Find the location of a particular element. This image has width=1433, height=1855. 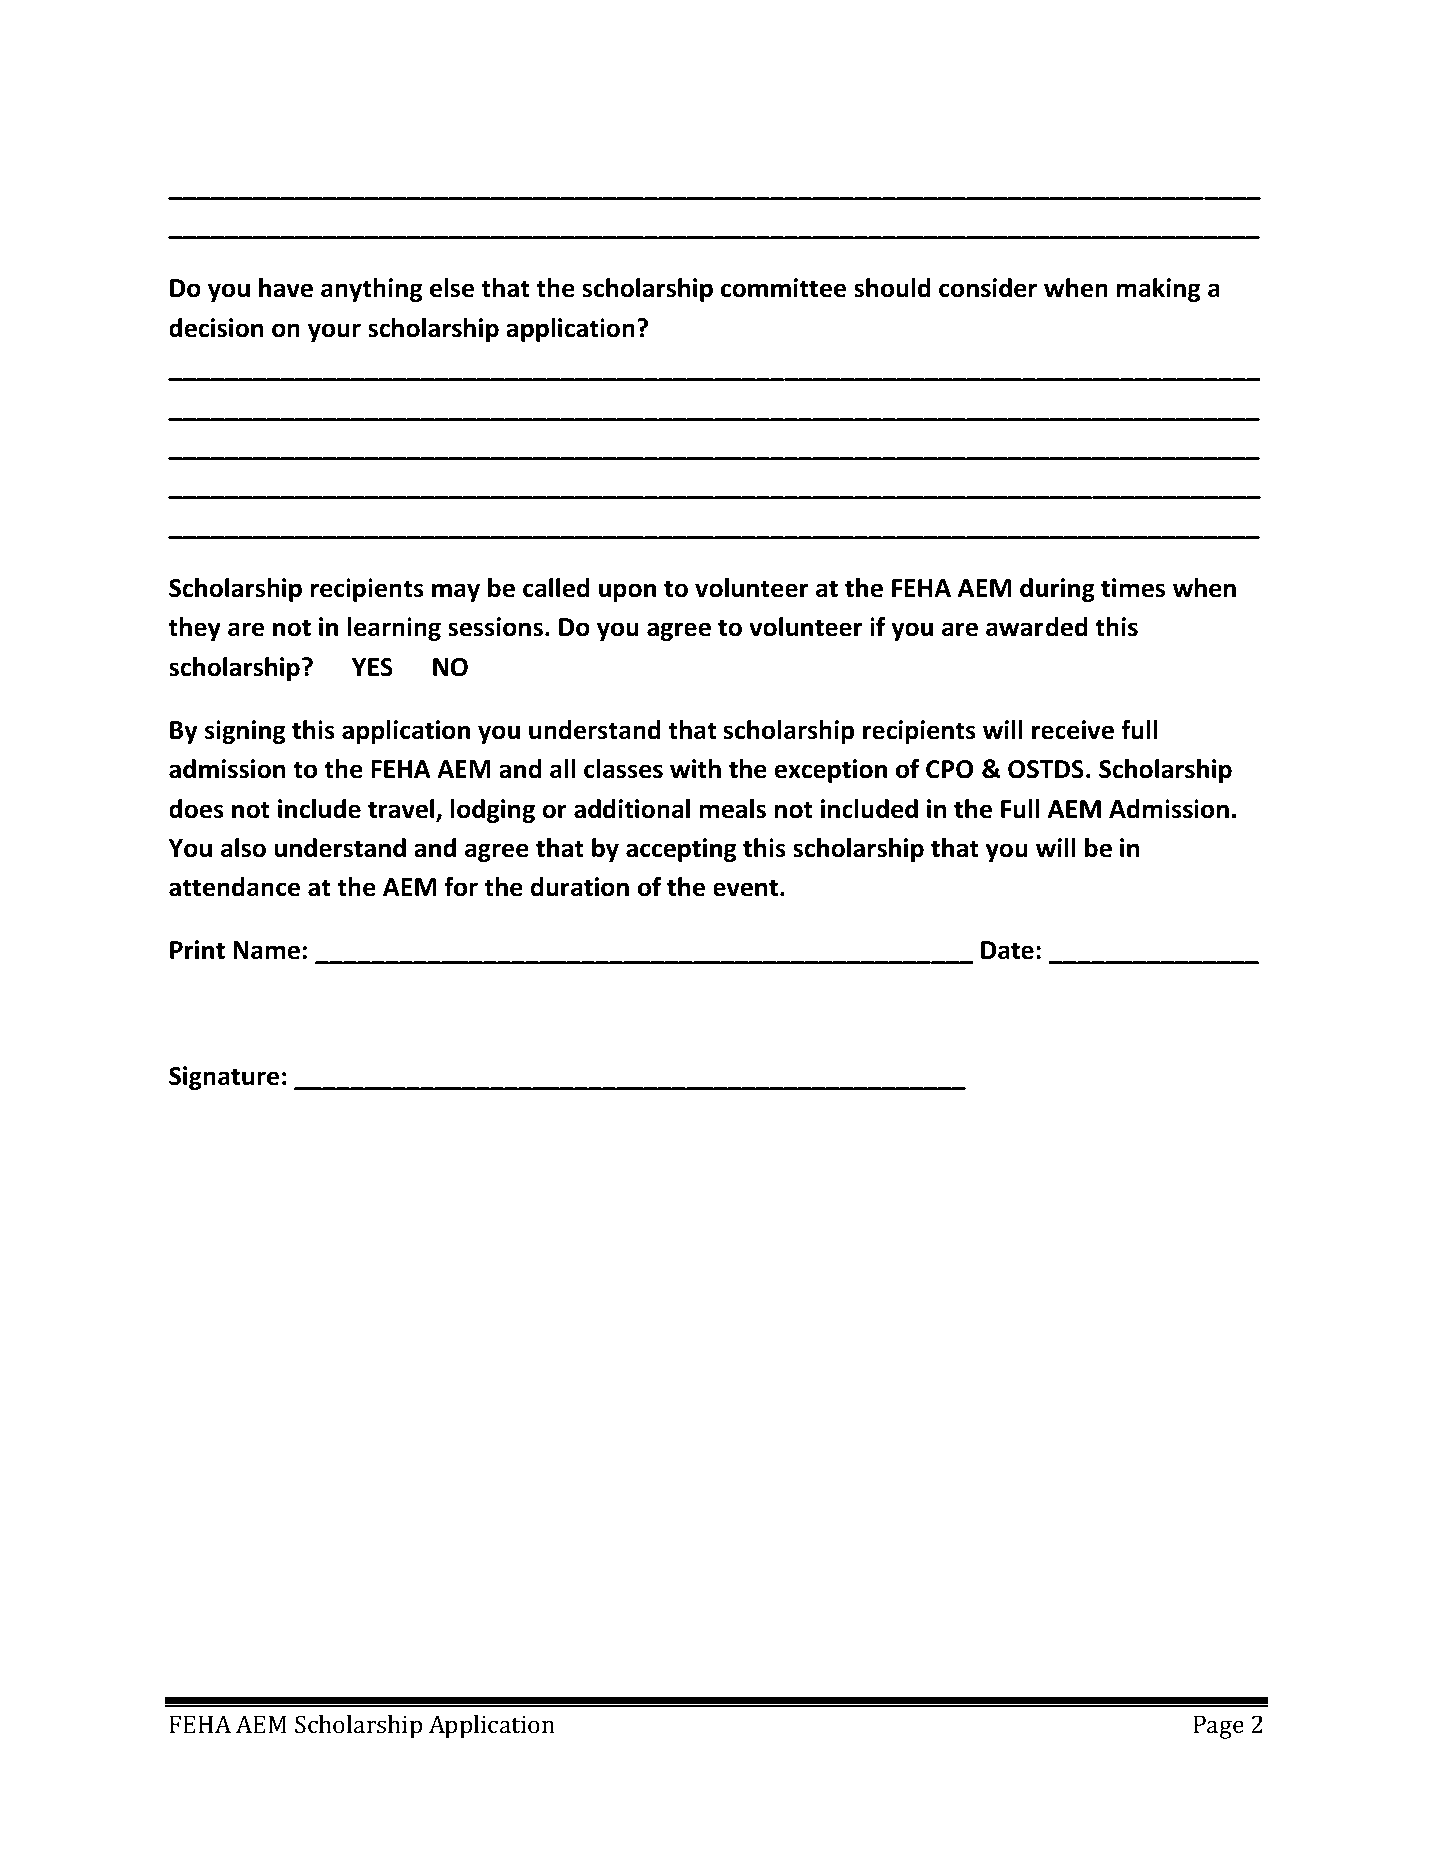

Date is located at coordinates (1007, 950).
